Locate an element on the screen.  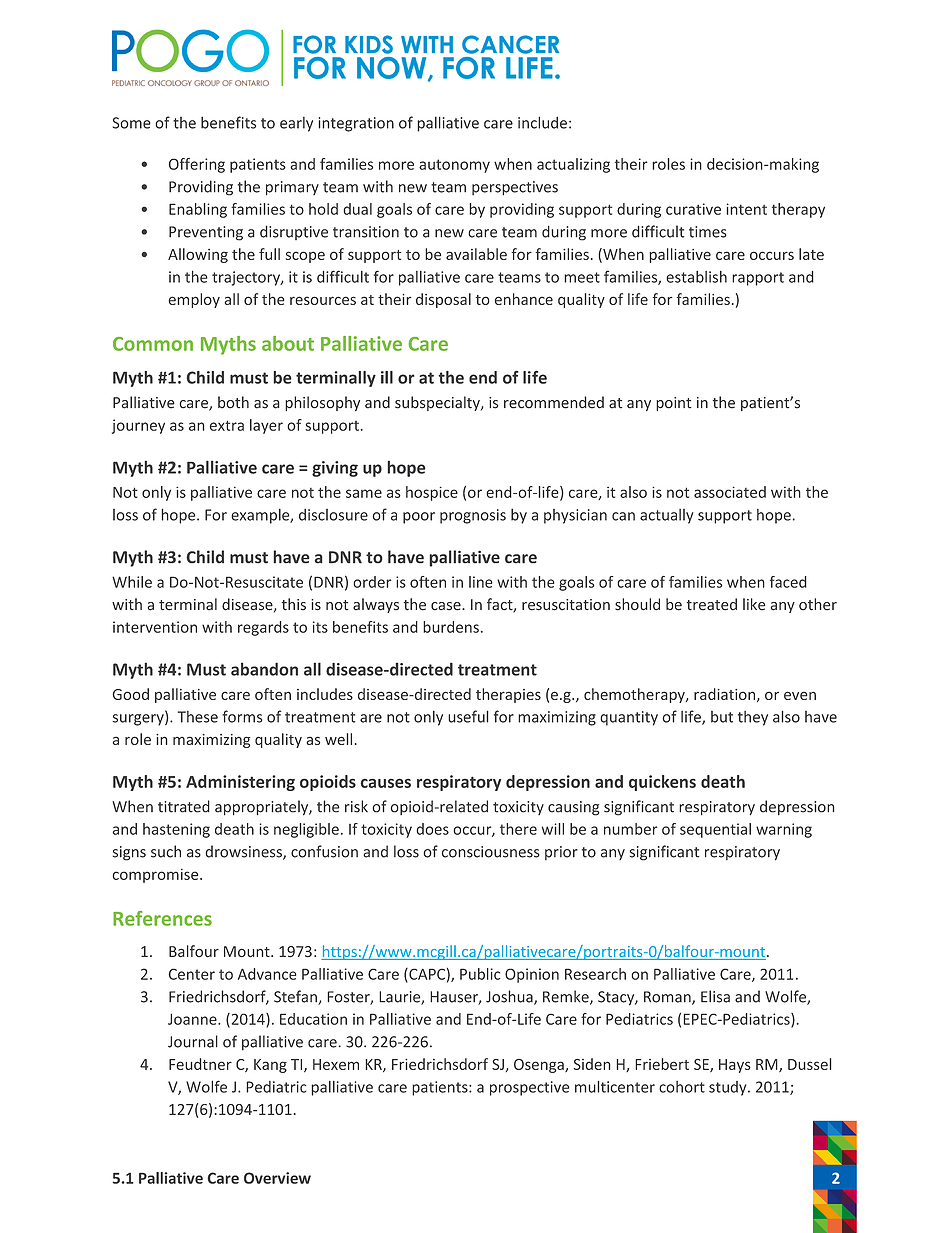
abandon is located at coordinates (264, 669).
